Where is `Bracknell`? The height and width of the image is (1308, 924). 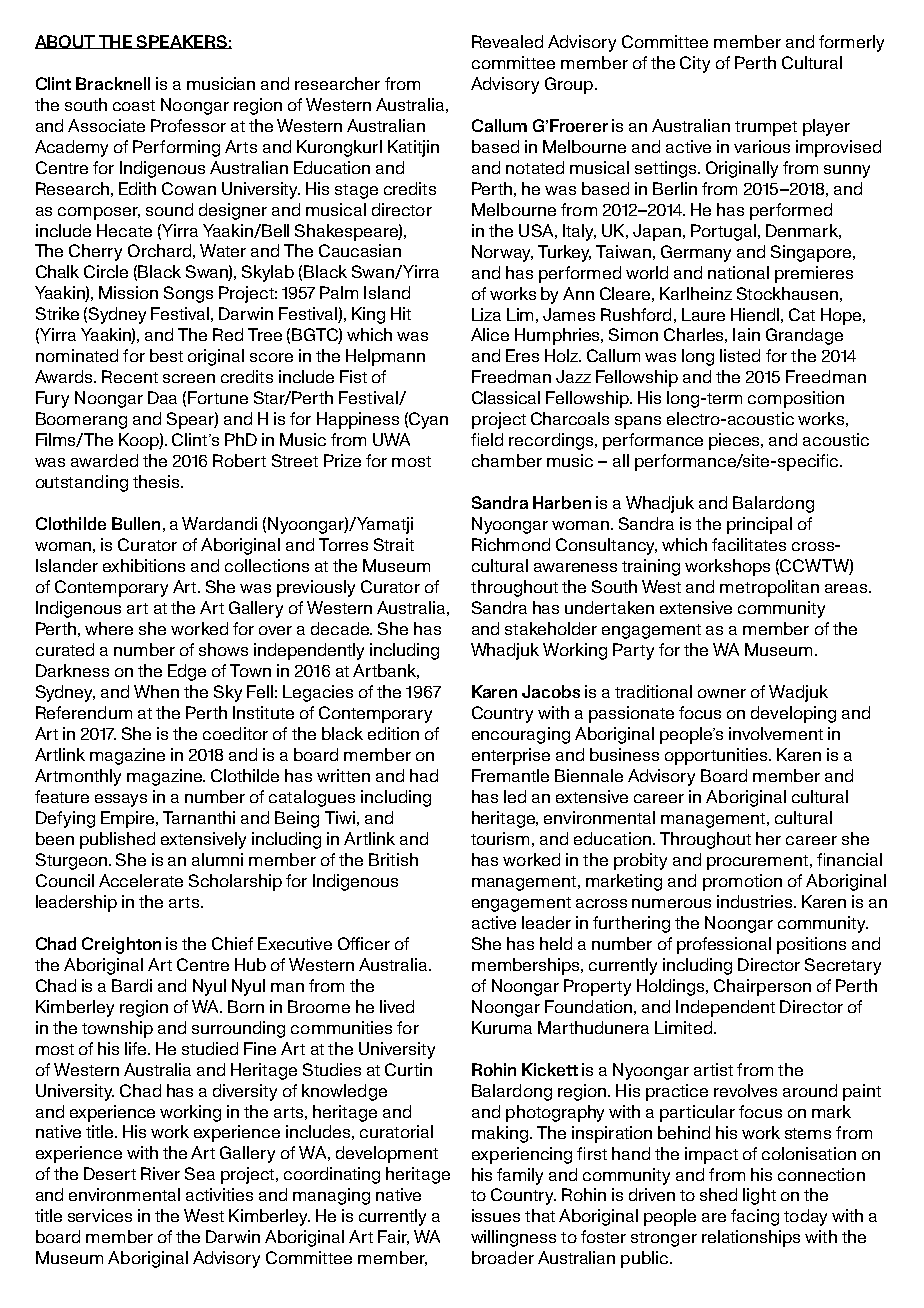
Bracknell is located at coordinates (113, 83).
